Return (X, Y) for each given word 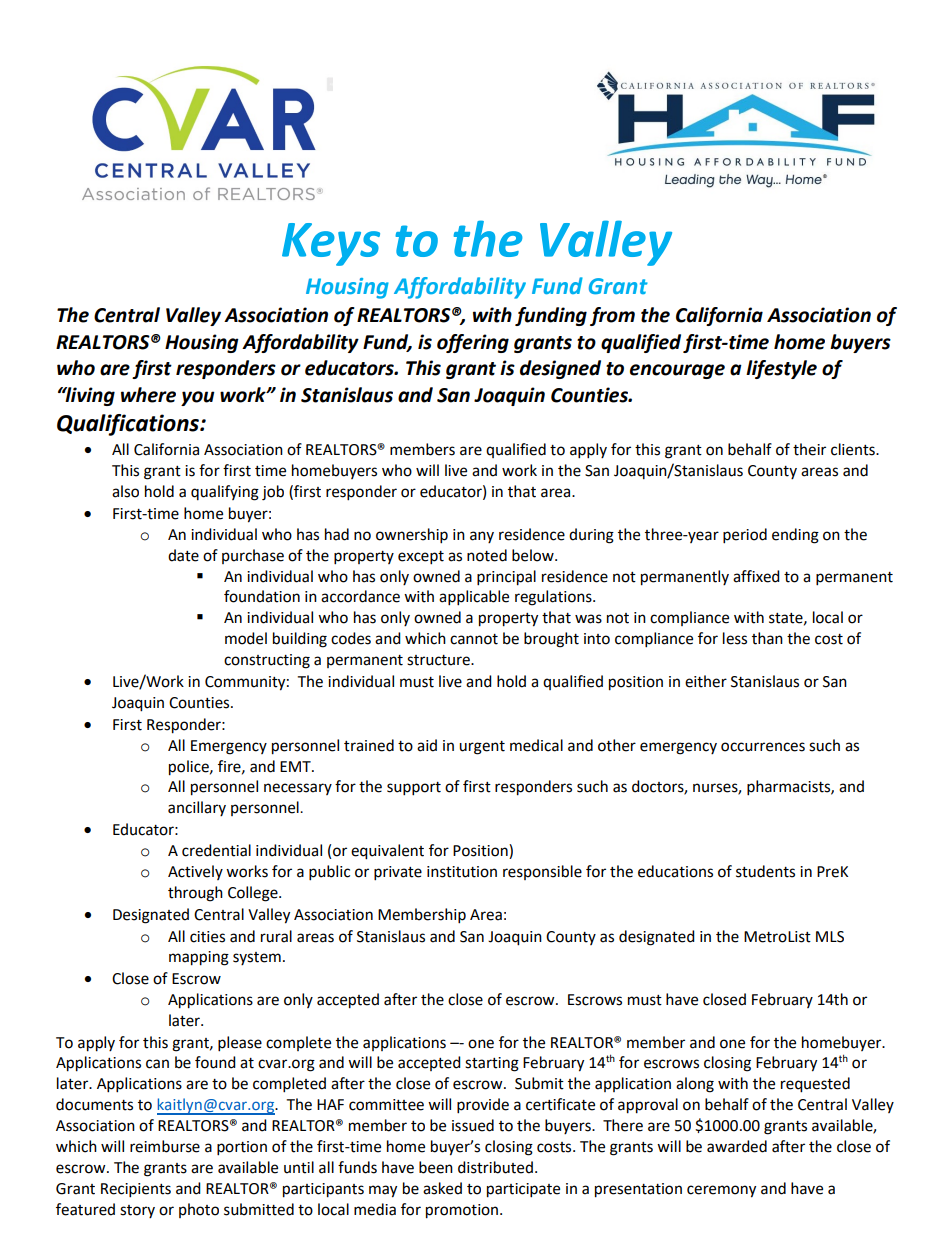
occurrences (763, 747)
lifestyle (781, 369)
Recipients (136, 1190)
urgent (482, 748)
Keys (331, 244)
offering (473, 343)
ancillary (197, 808)
